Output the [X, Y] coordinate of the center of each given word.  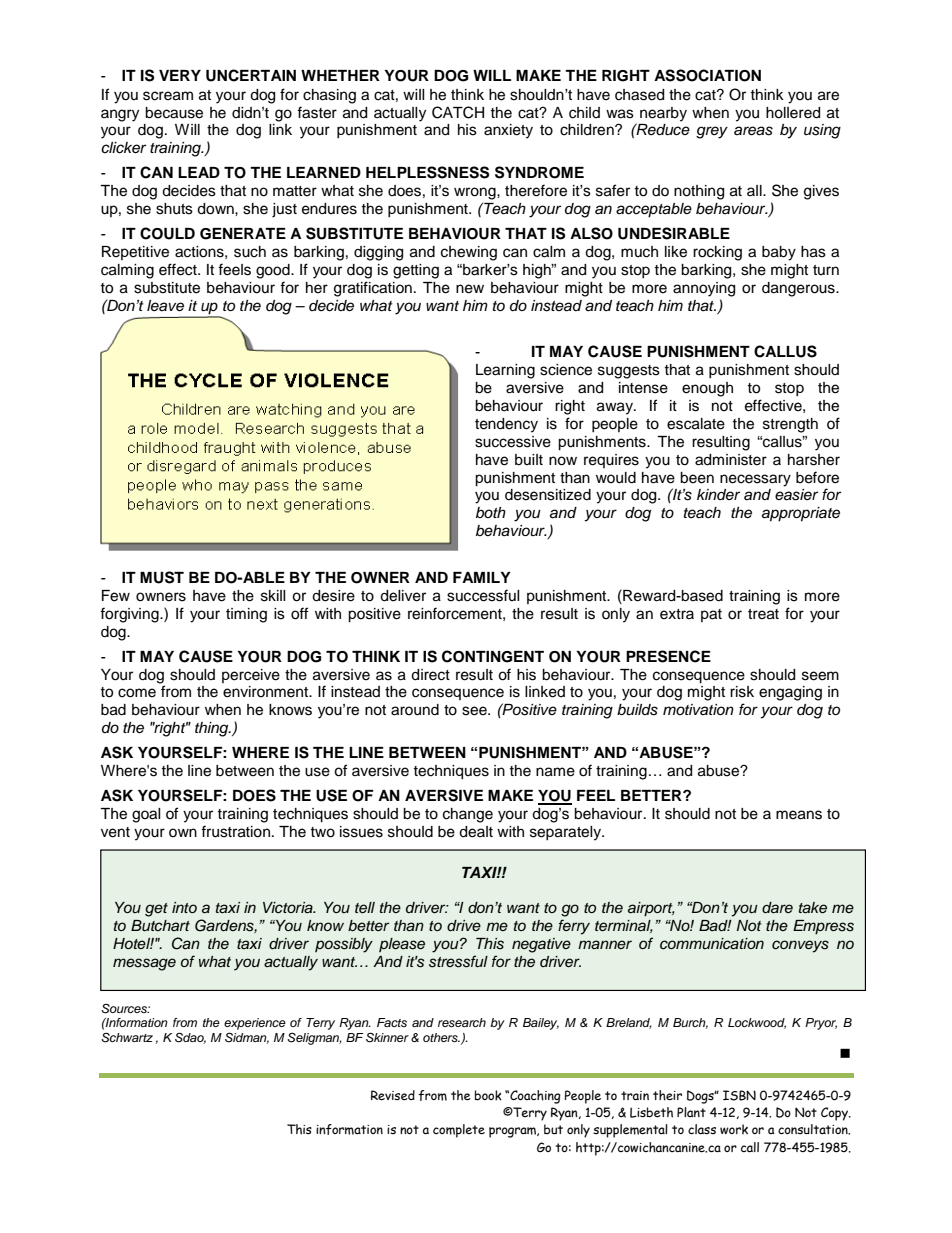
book [488, 1095]
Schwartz [127, 1037]
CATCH [458, 112]
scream [168, 96]
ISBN [739, 1095]
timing [246, 615]
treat [763, 614]
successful [483, 595]
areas [753, 131]
